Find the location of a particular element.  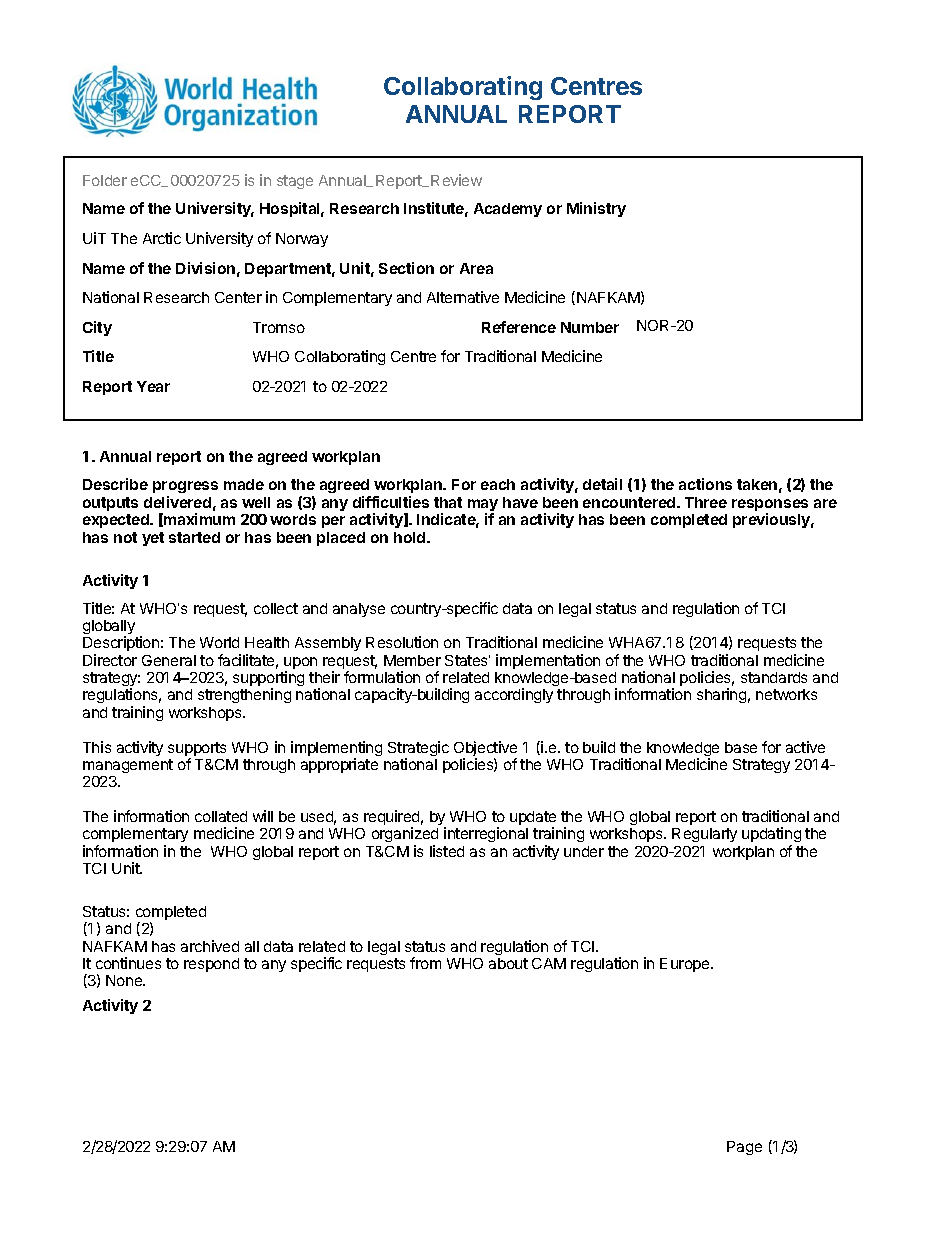

Arctic is located at coordinates (162, 238).
